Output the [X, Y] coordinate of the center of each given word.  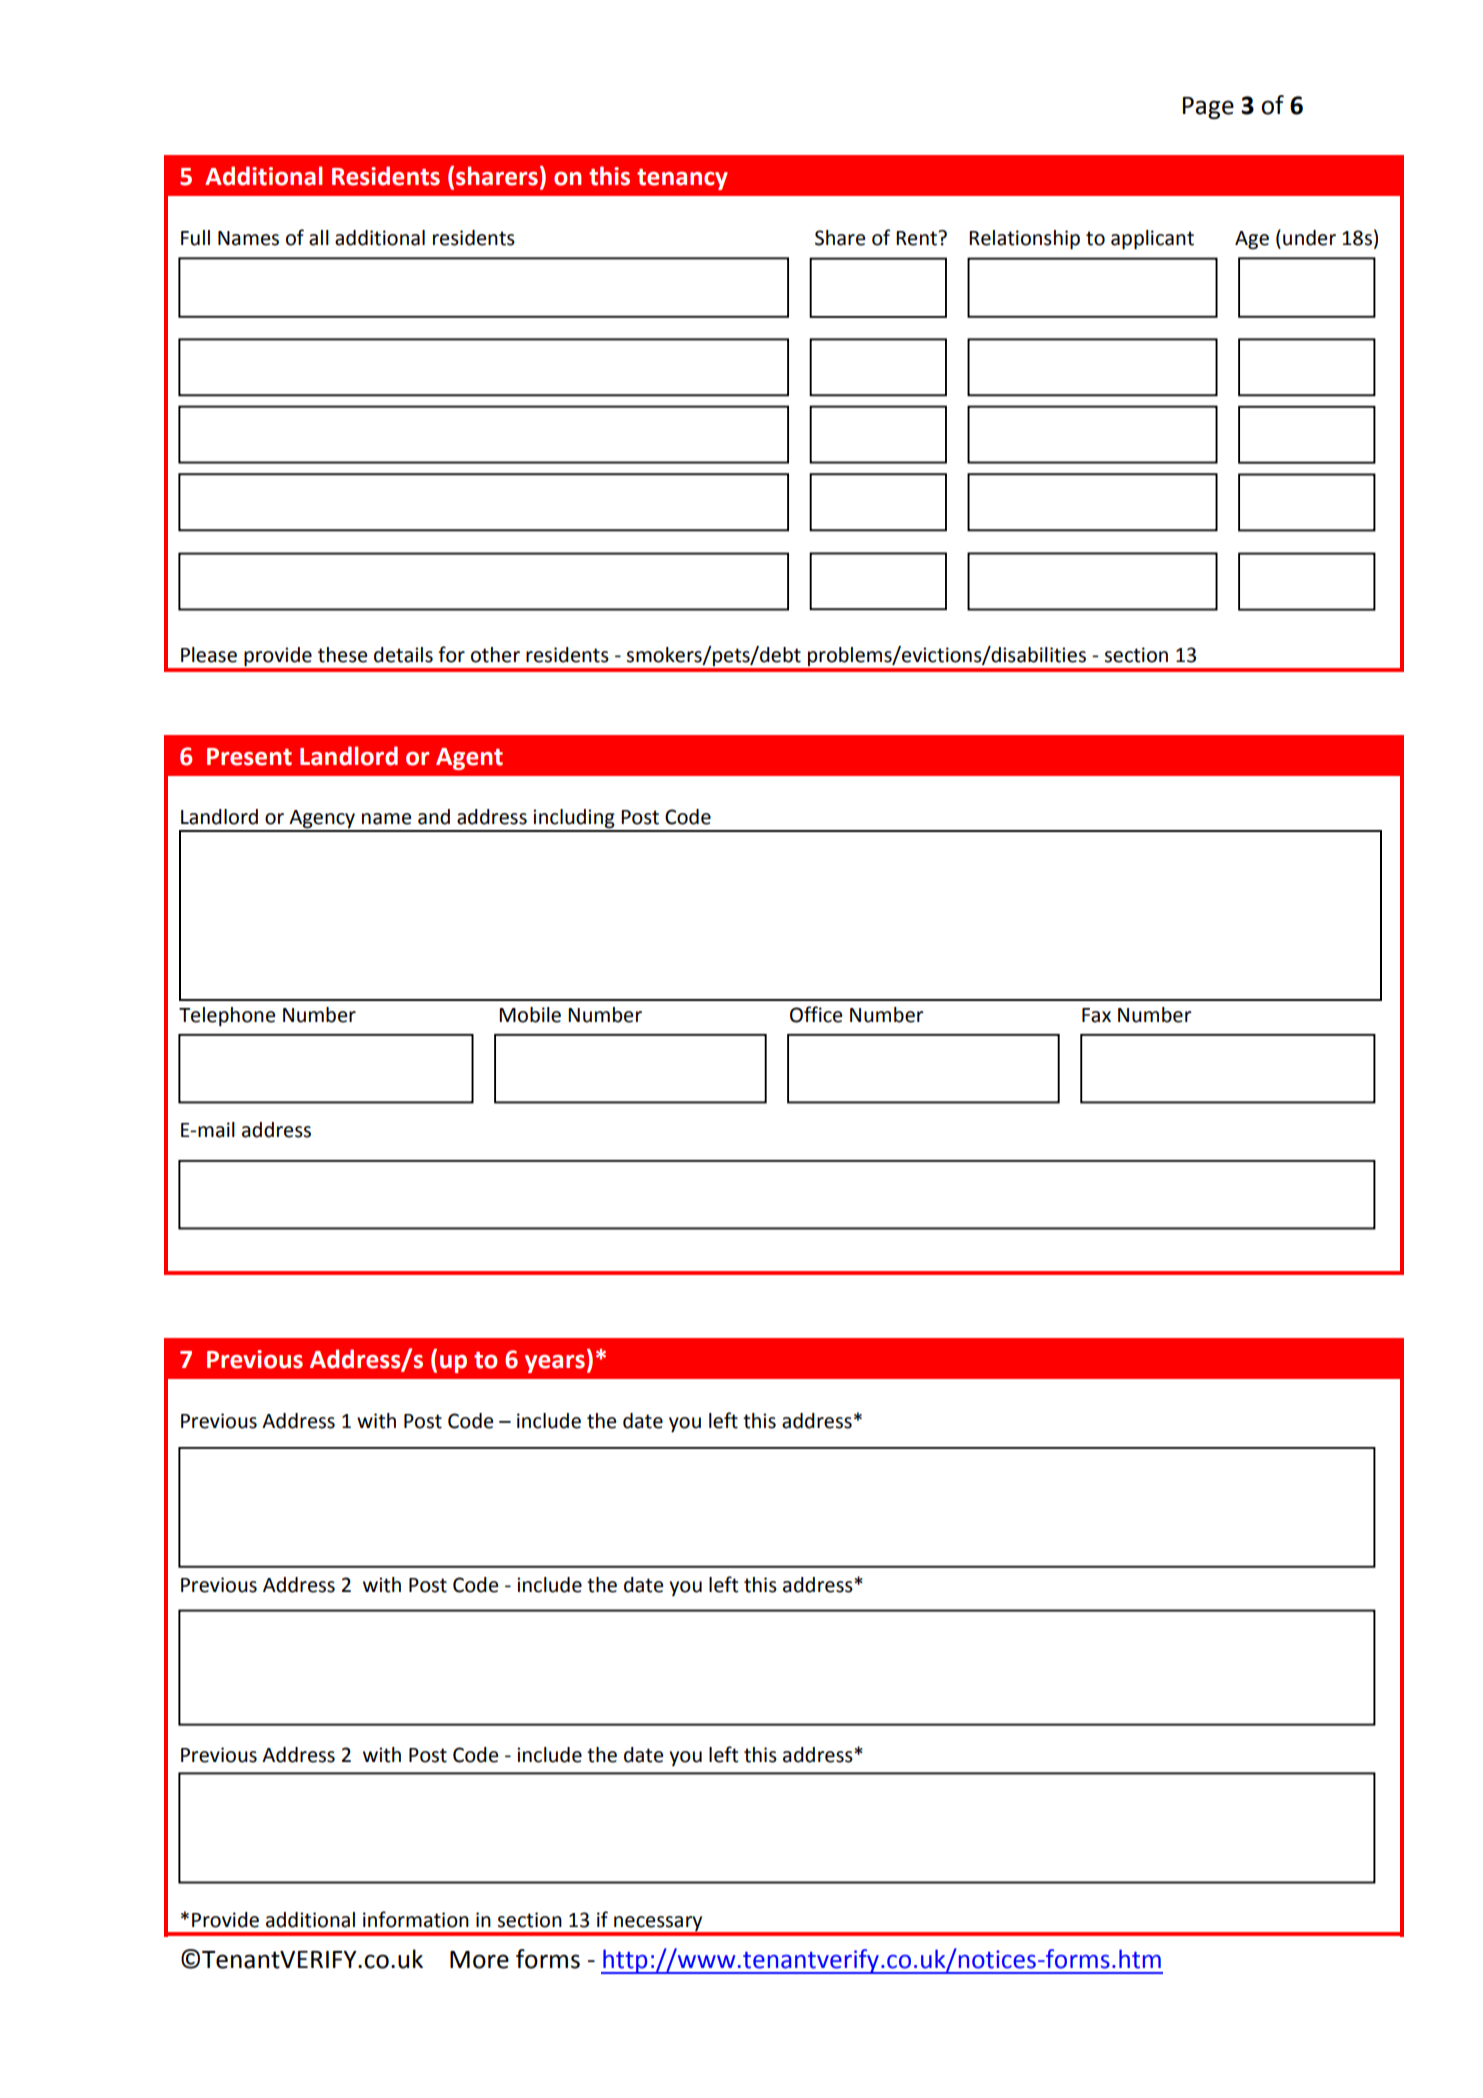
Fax [1096, 1015]
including [574, 820]
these [342, 655]
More [479, 1960]
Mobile [530, 1015]
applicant [1152, 240]
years [555, 1364]
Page [1208, 108]
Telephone [227, 1017]
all [319, 238]
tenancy [682, 179]
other [495, 655]
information [416, 1919]
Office [816, 1014]
